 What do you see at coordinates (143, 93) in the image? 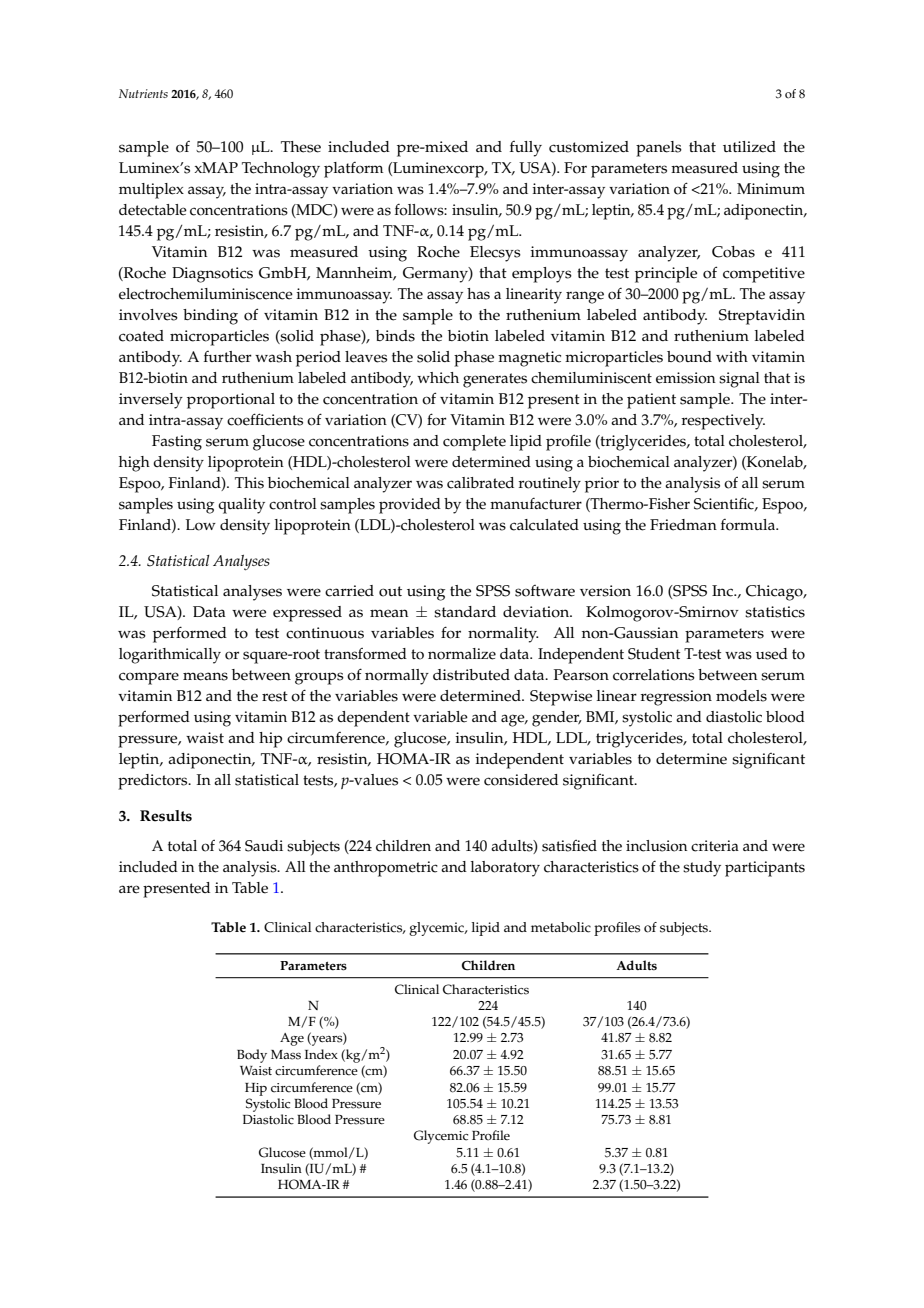
I see `Nutrients` at bounding box center [143, 93].
